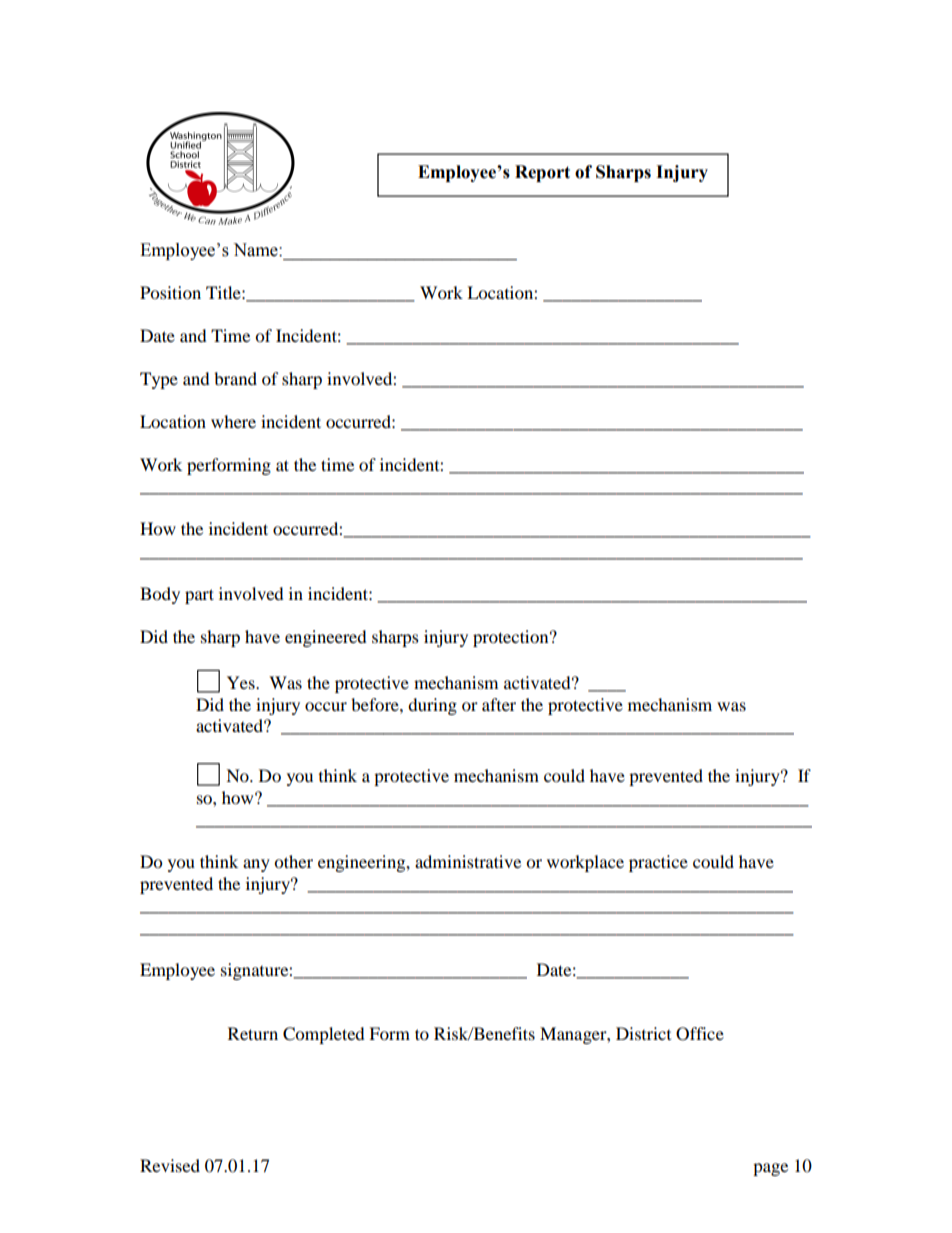  What do you see at coordinates (770, 1169) in the document?
I see `page` at bounding box center [770, 1169].
